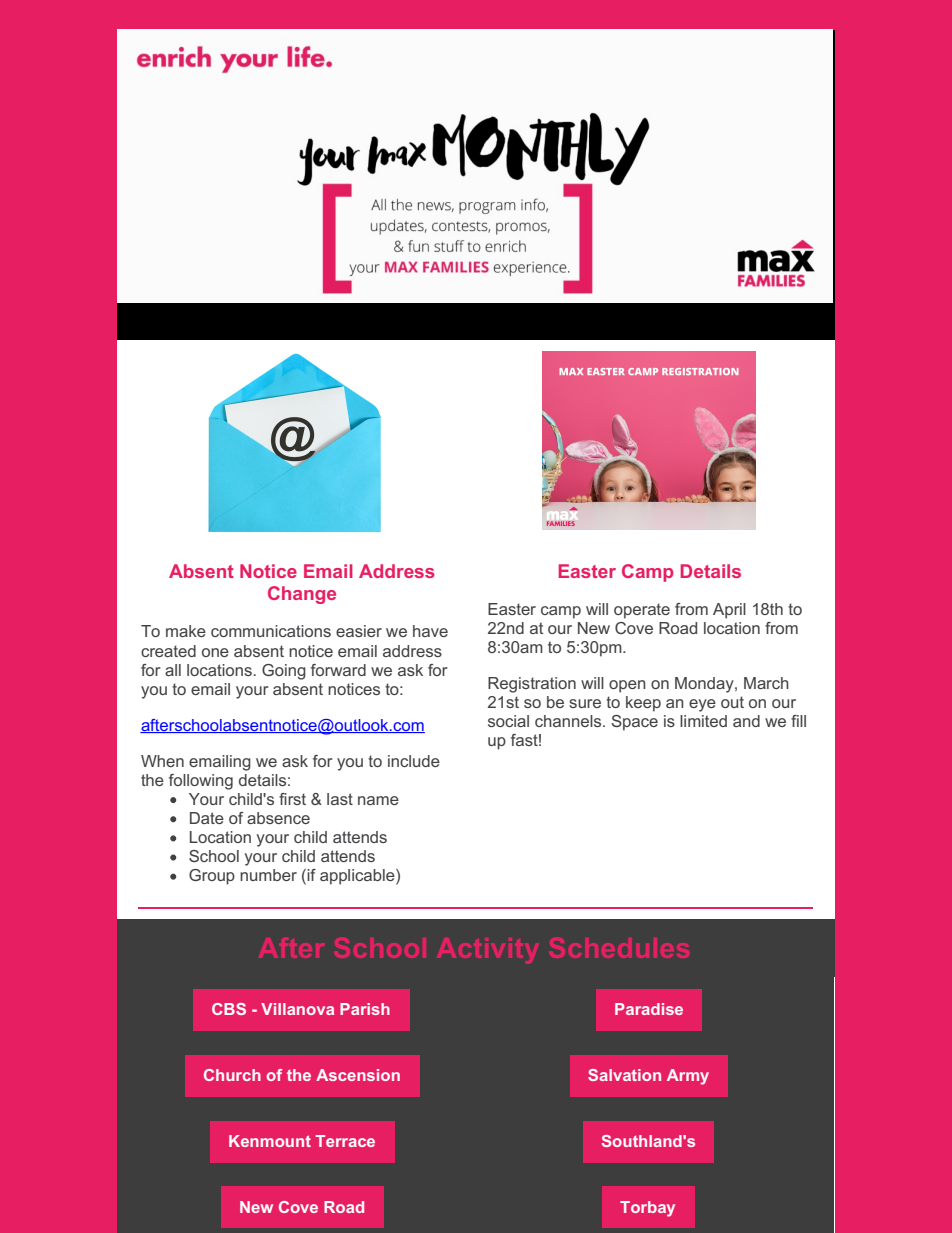  What do you see at coordinates (703, 721) in the screenshot?
I see `limited` at bounding box center [703, 721].
